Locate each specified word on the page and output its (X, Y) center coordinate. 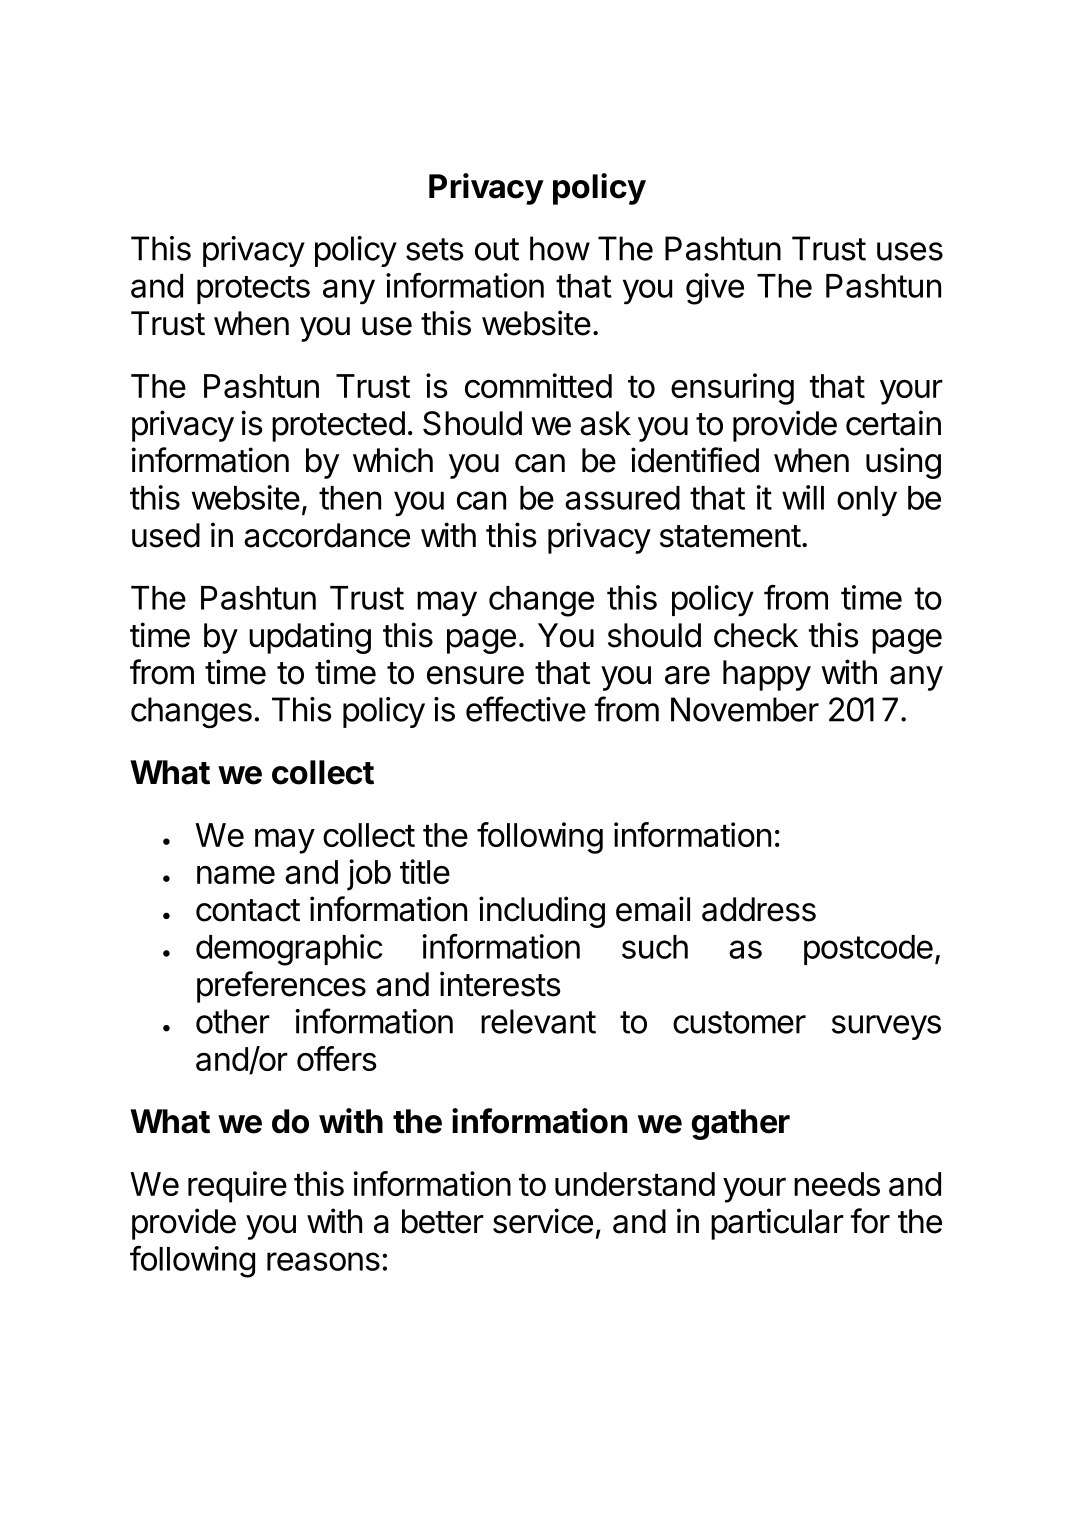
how (560, 248)
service (543, 1221)
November (745, 709)
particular (777, 1224)
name (236, 874)
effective (526, 709)
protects (253, 290)
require (237, 1187)
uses (910, 251)
